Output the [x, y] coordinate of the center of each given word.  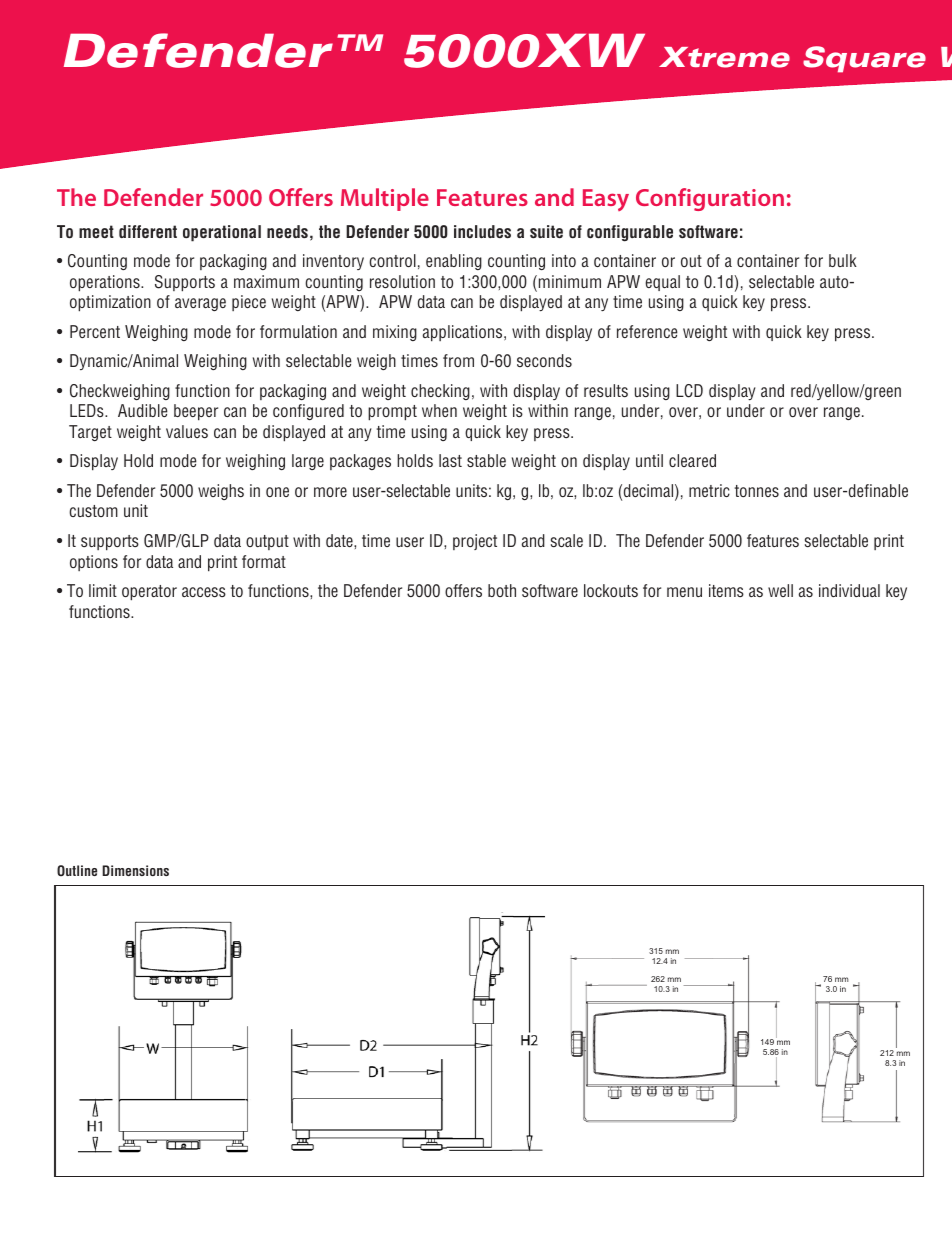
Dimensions [135, 870]
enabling [454, 262]
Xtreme [724, 57]
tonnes [757, 491]
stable [486, 460]
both [502, 590]
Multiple [385, 199]
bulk [843, 260]
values [187, 431]
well [780, 590]
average [200, 304]
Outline [77, 870]
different [148, 231]
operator [149, 593]
